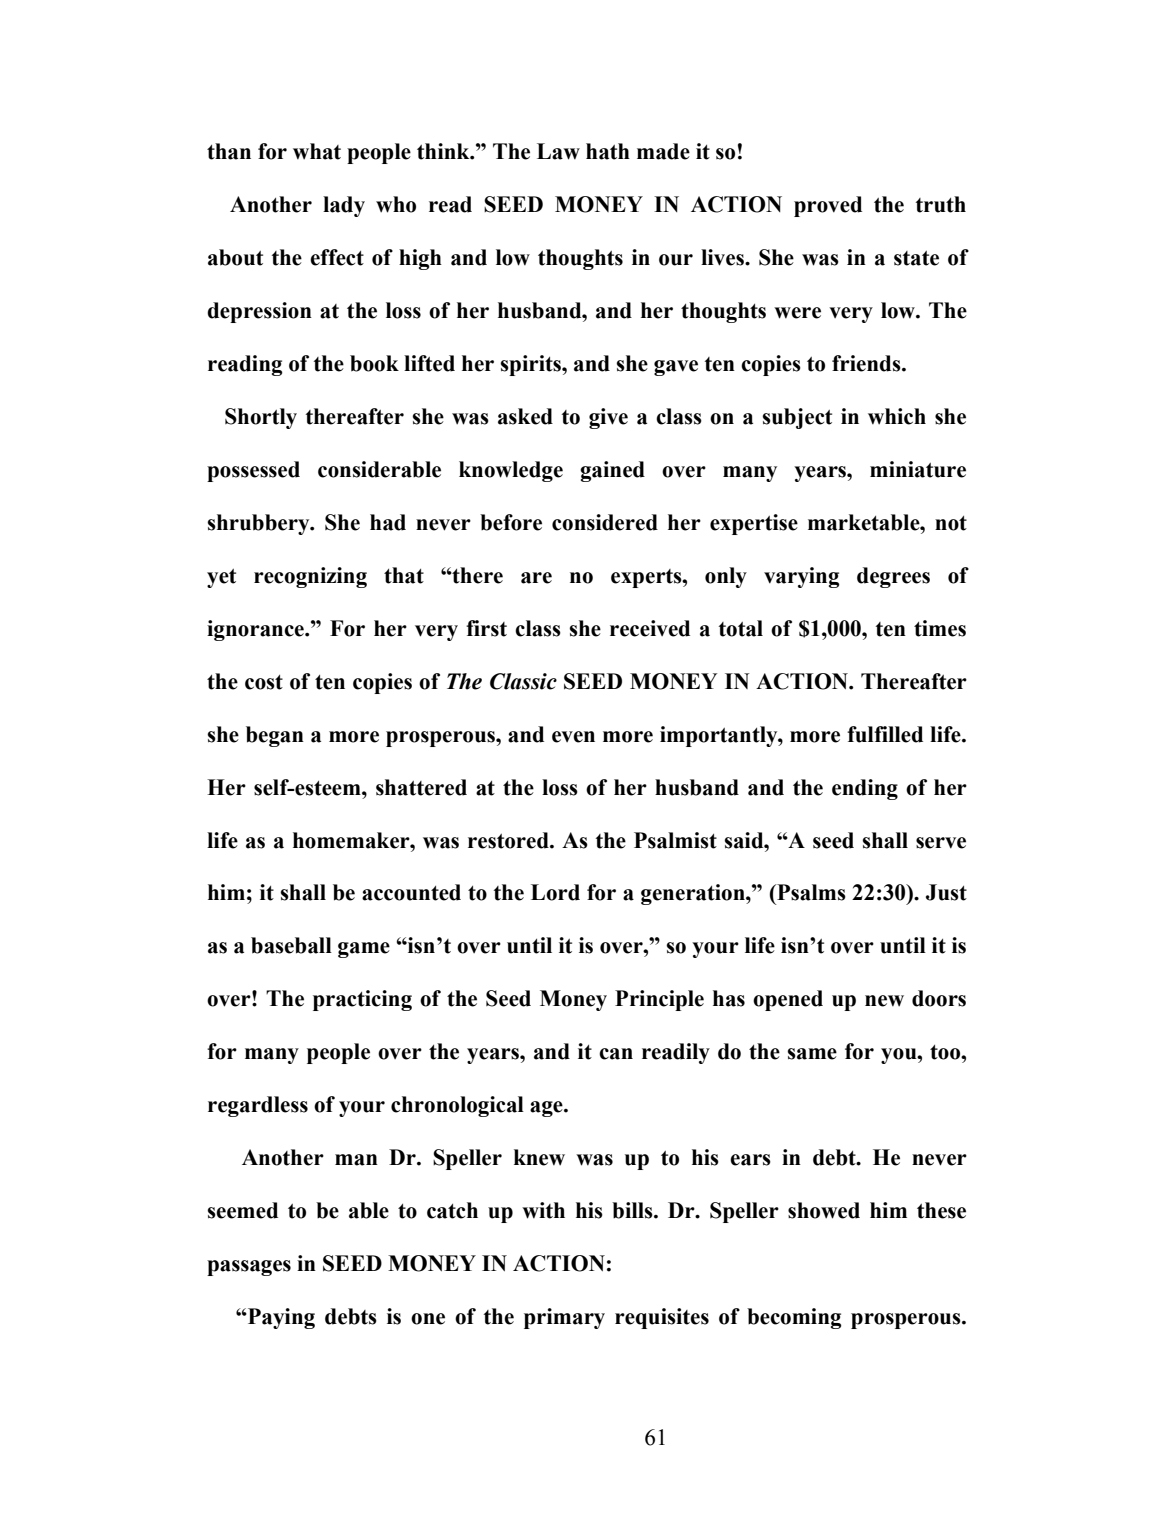 The image size is (1174, 1519). I want to click on lady, so click(344, 206).
